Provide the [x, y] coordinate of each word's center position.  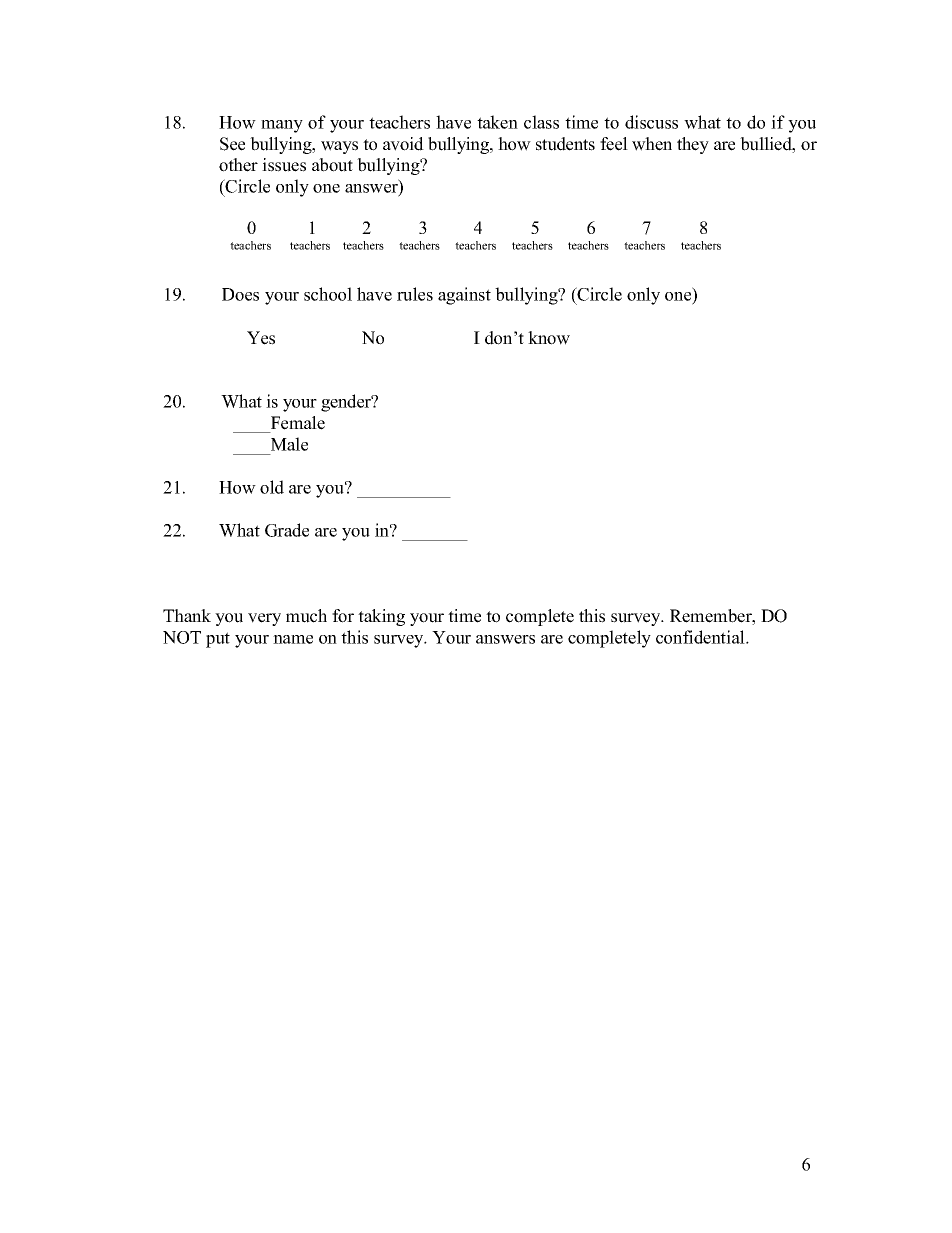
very [264, 619]
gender [347, 403]
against [464, 296]
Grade [287, 530]
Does [240, 294]
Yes [261, 338]
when [652, 144]
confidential [701, 637]
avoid [403, 144]
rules [415, 294]
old [272, 487]
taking [381, 617]
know [549, 338]
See [232, 144]
